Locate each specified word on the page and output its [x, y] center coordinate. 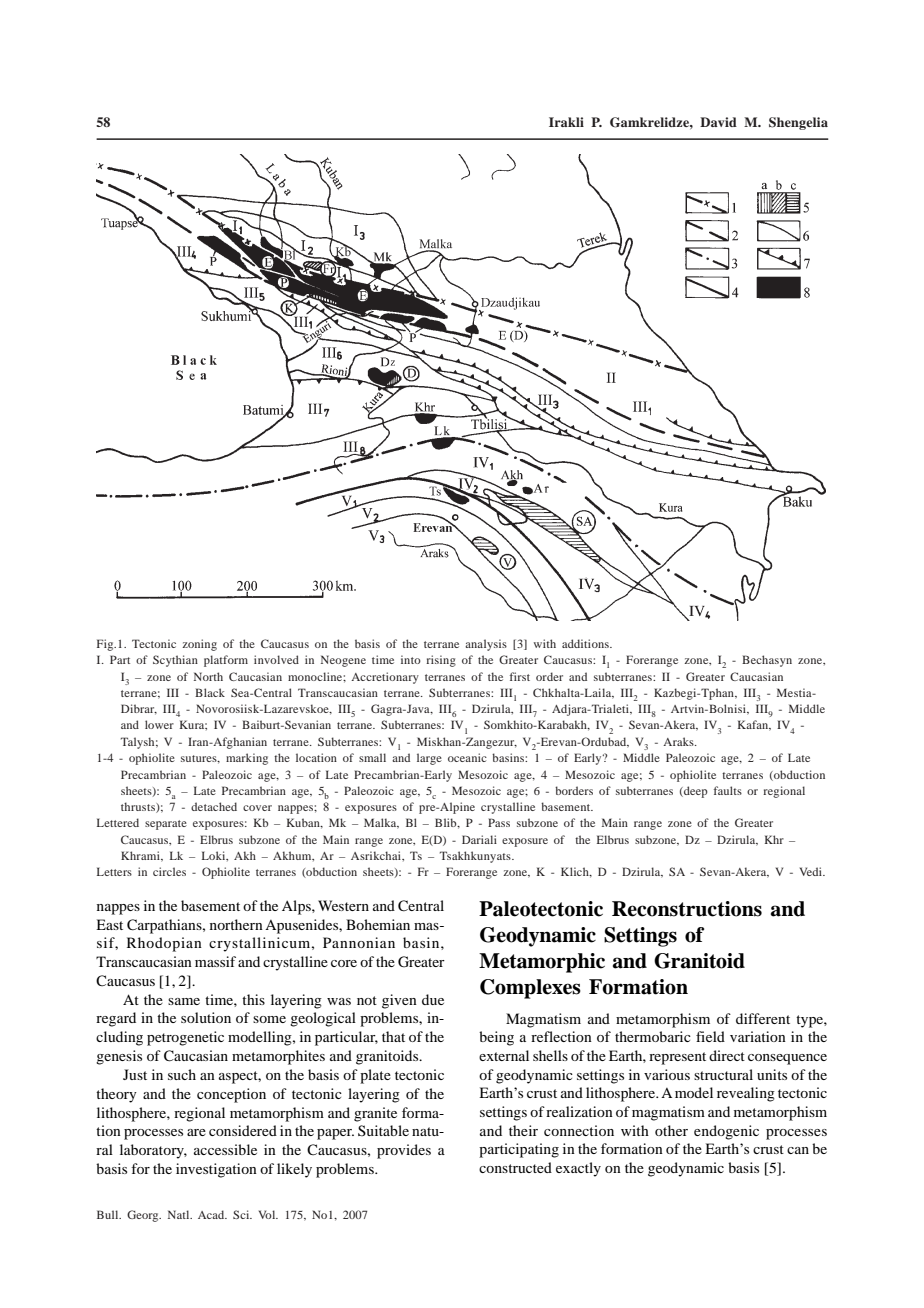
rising [441, 661]
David [718, 122]
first [520, 676]
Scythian [175, 661]
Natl [180, 1214]
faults [728, 790]
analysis [486, 645]
